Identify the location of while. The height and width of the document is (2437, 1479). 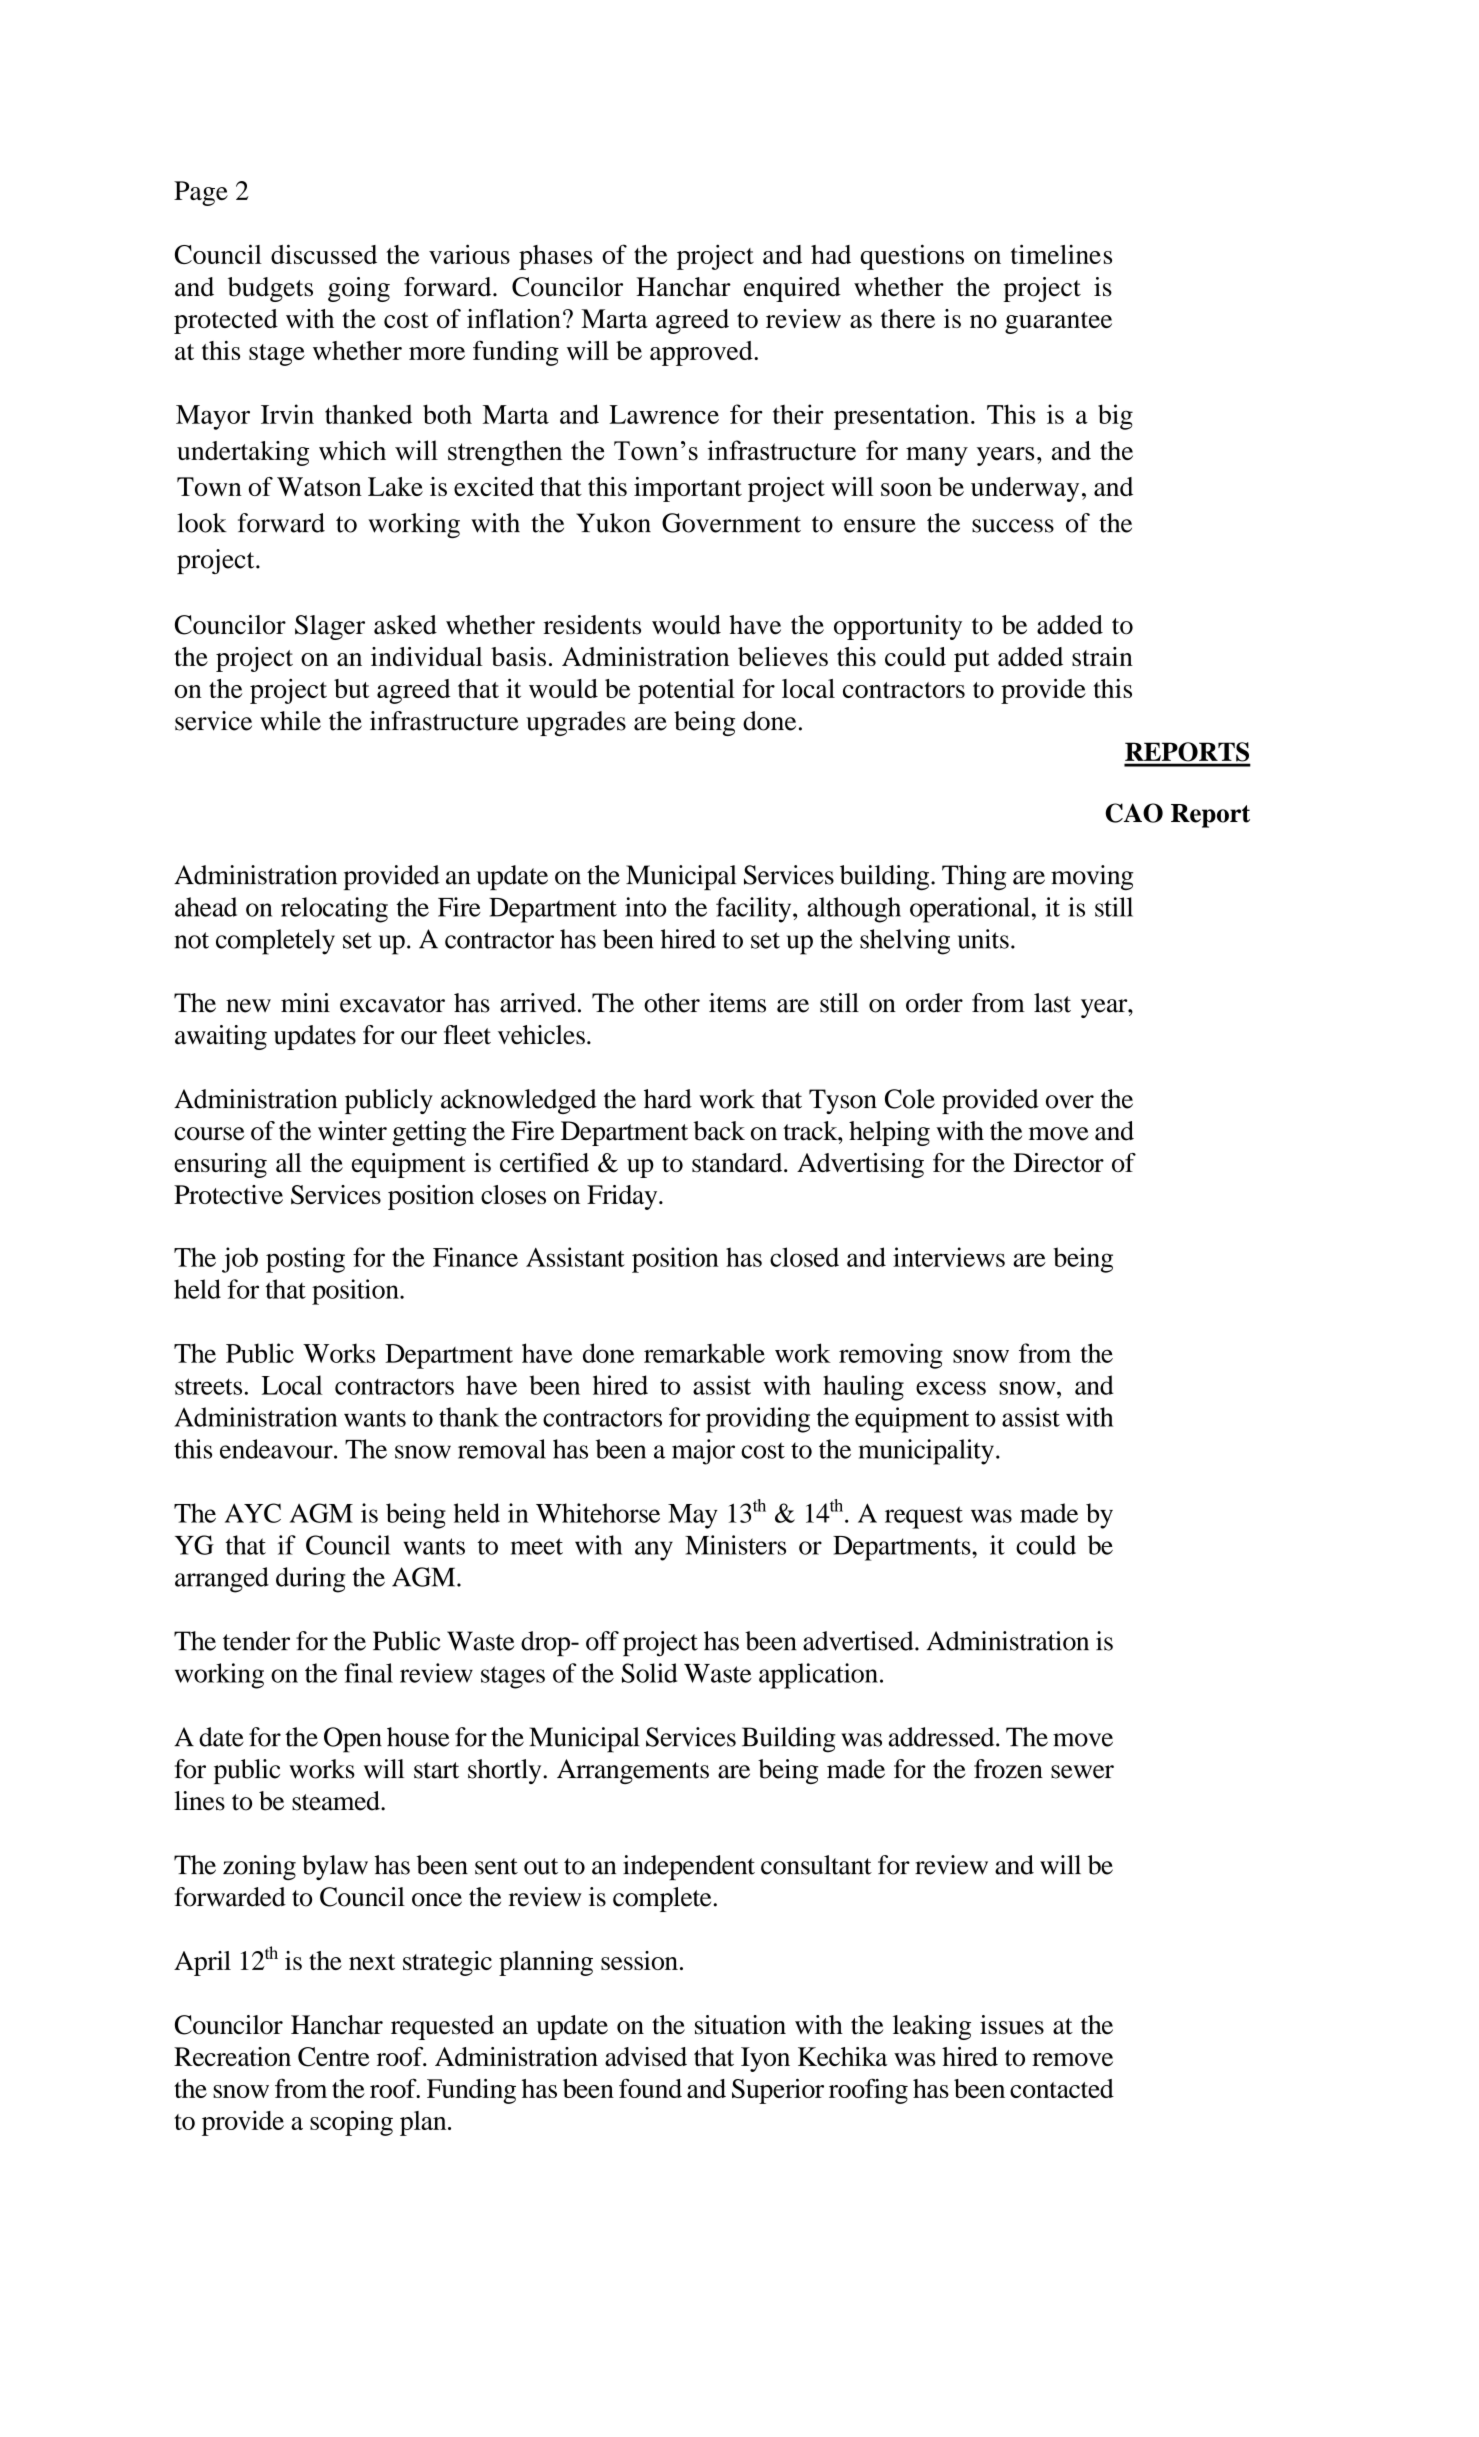
(290, 721).
